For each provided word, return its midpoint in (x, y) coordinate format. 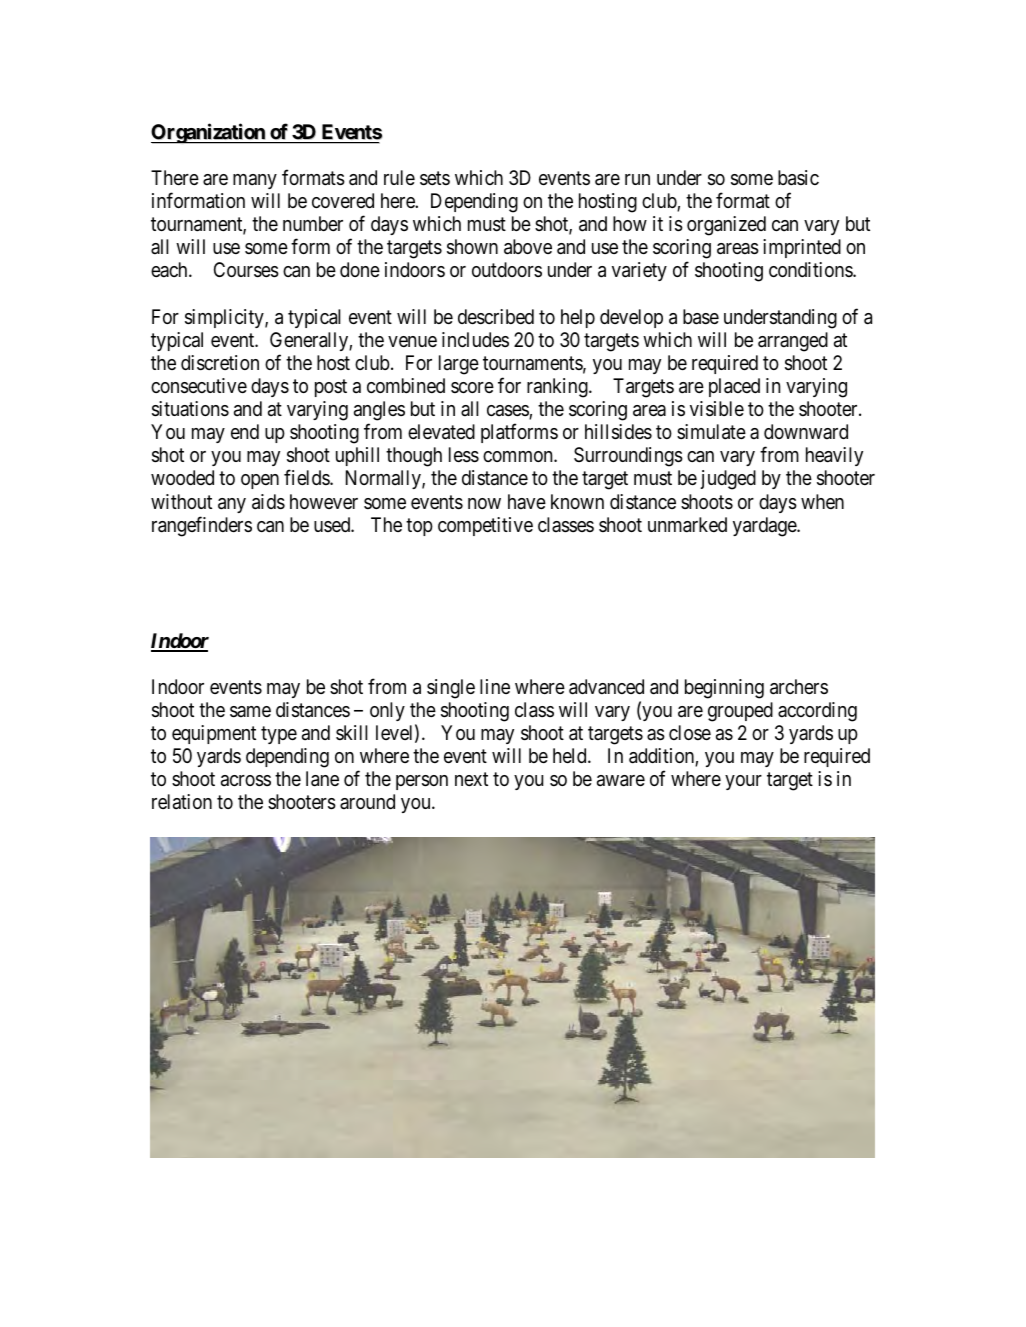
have (527, 501)
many (255, 181)
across (246, 781)
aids (268, 502)
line (495, 686)
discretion (220, 363)
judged (728, 480)
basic (798, 178)
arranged (793, 342)
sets (435, 178)
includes (475, 339)
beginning (724, 689)
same (250, 712)
